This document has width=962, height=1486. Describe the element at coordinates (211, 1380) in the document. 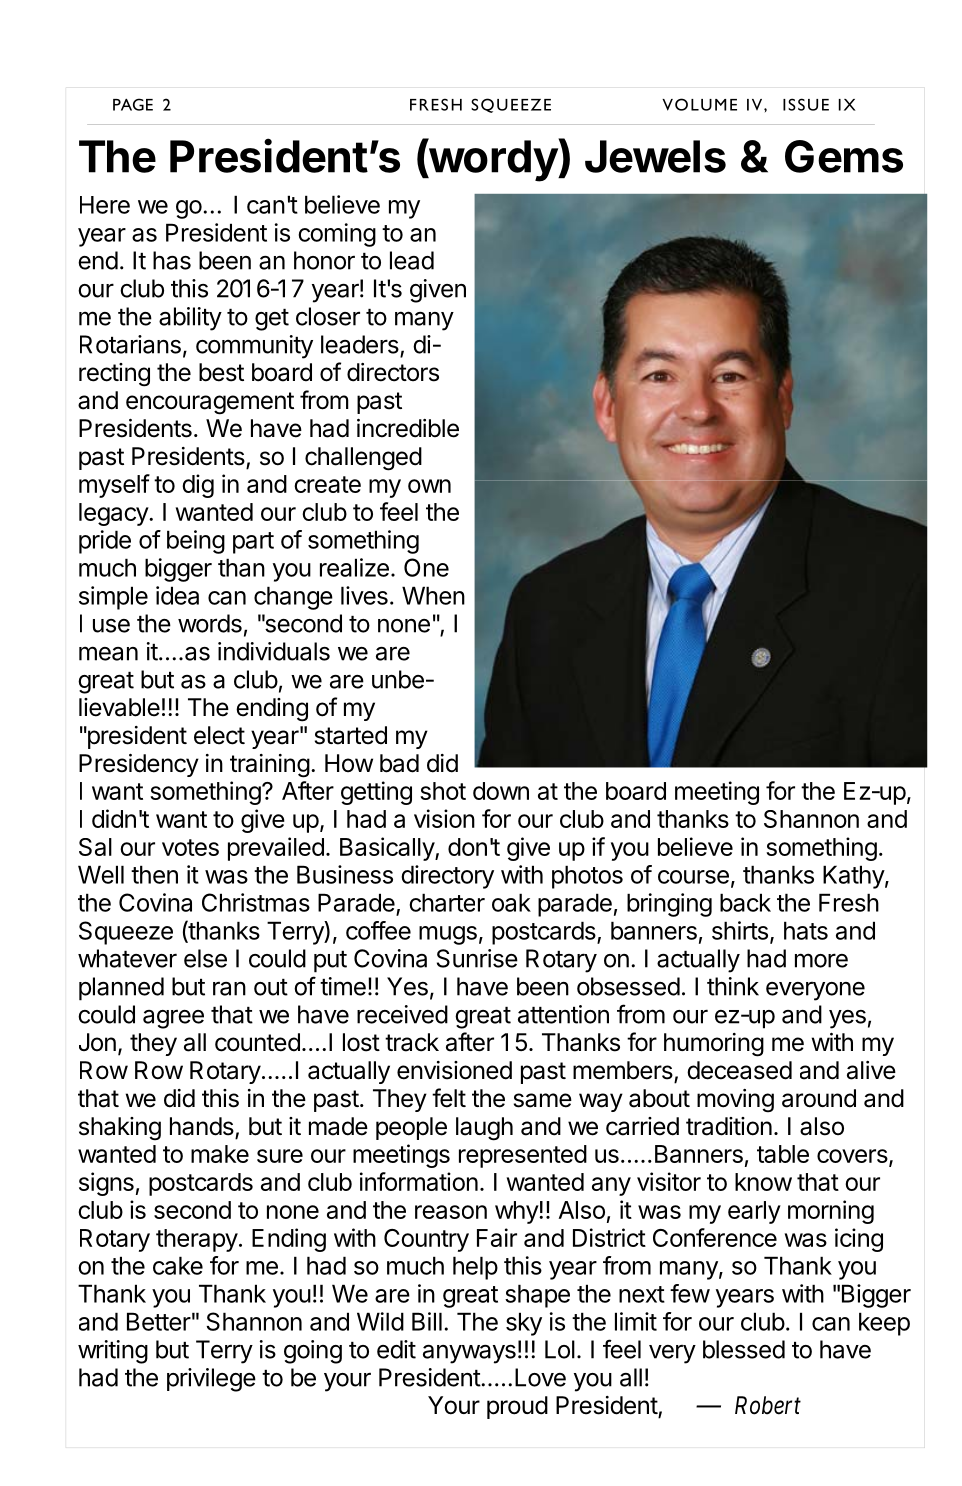

I see `privilege` at that location.
